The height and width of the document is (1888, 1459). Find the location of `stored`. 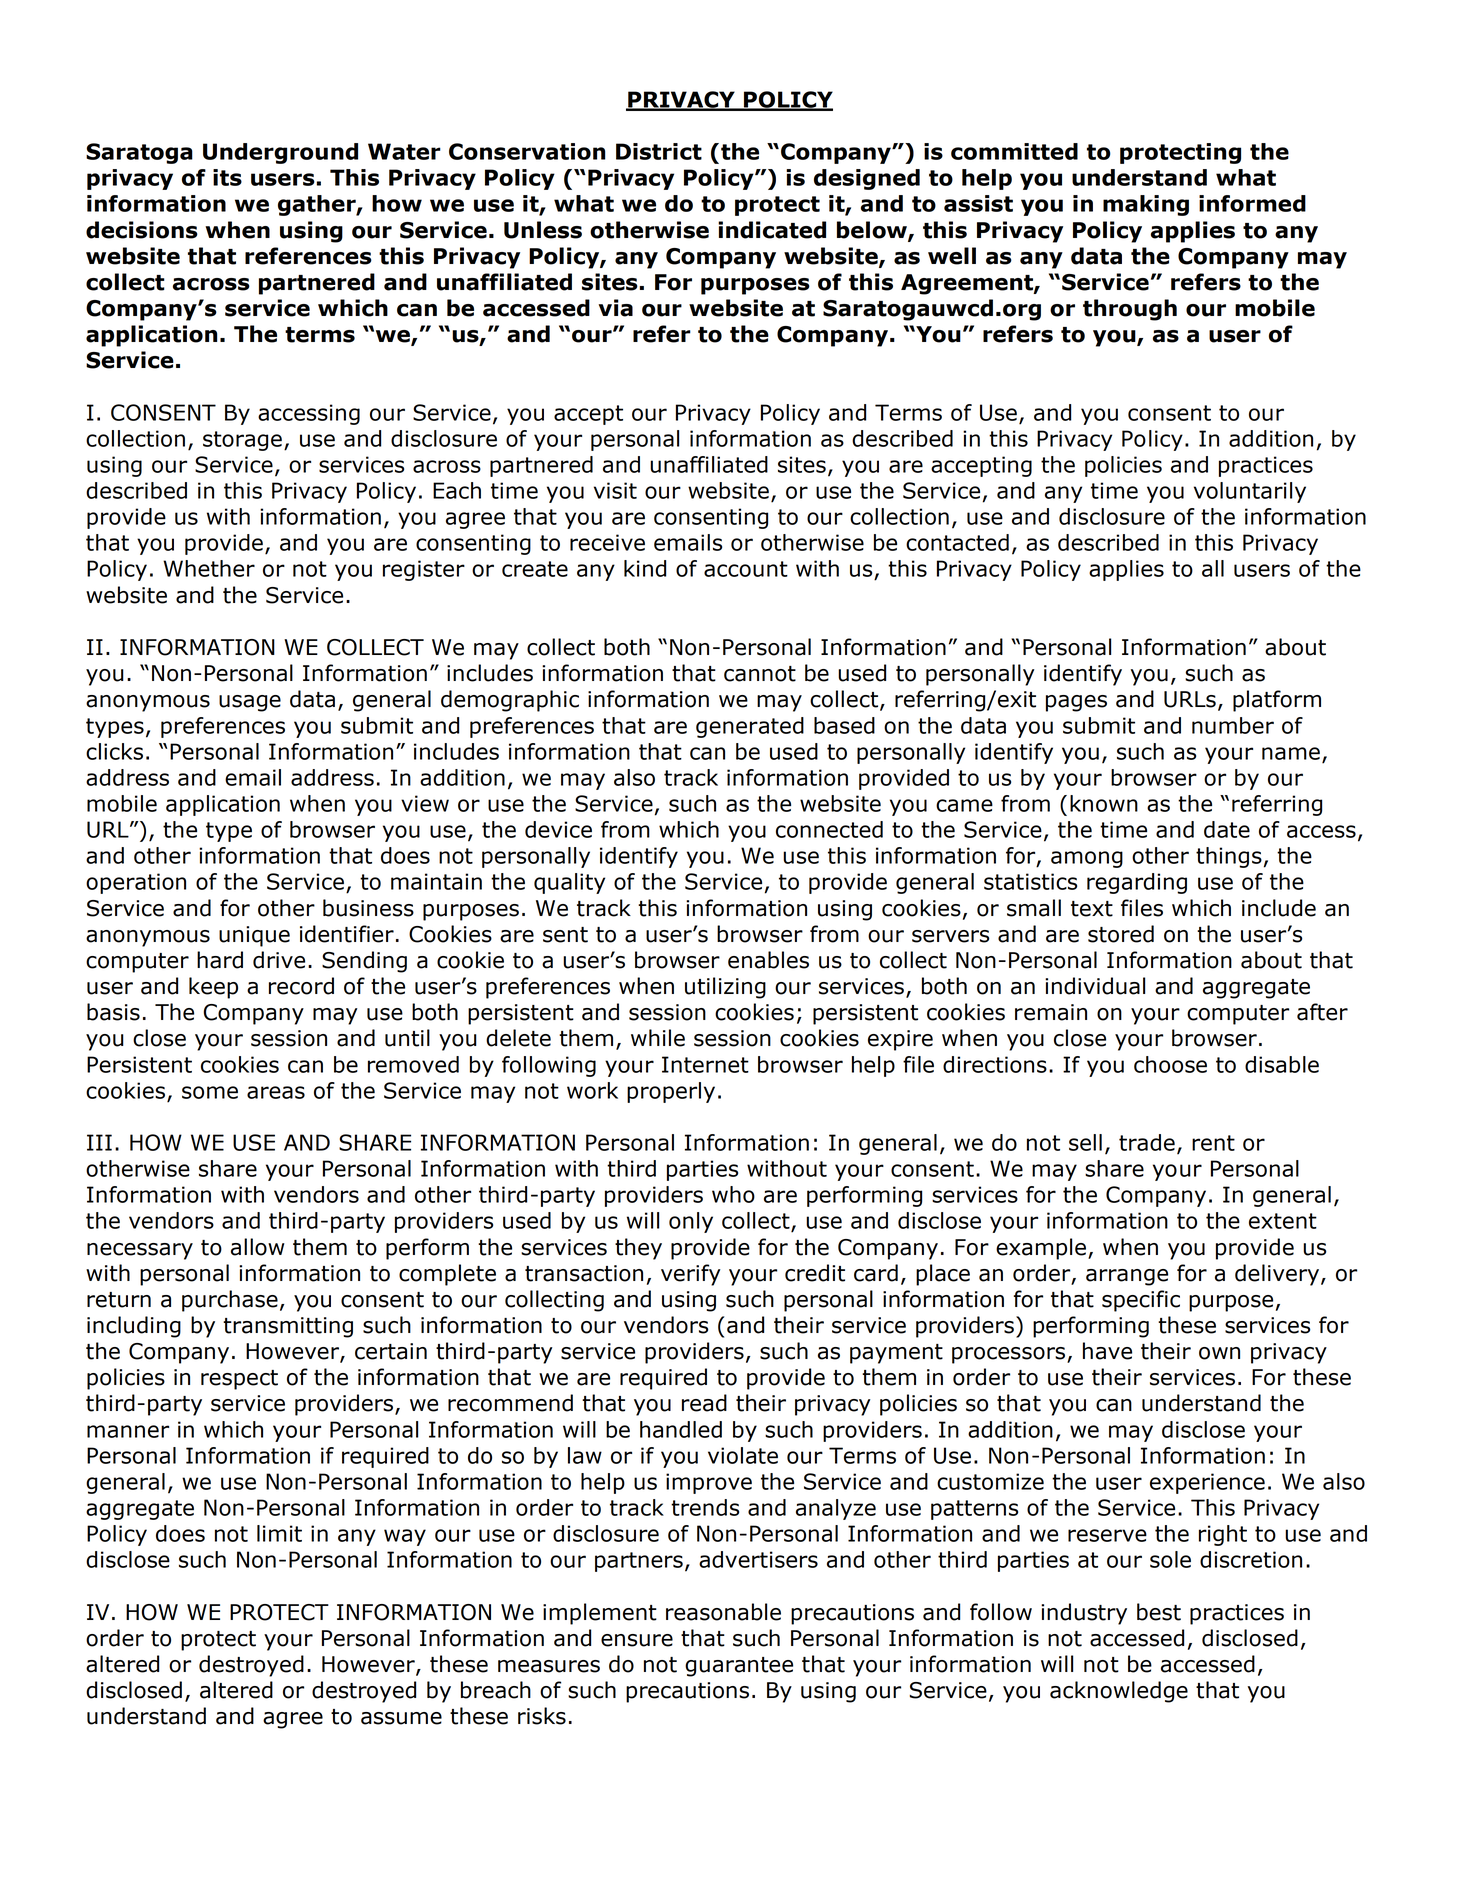

stored is located at coordinates (1121, 934).
